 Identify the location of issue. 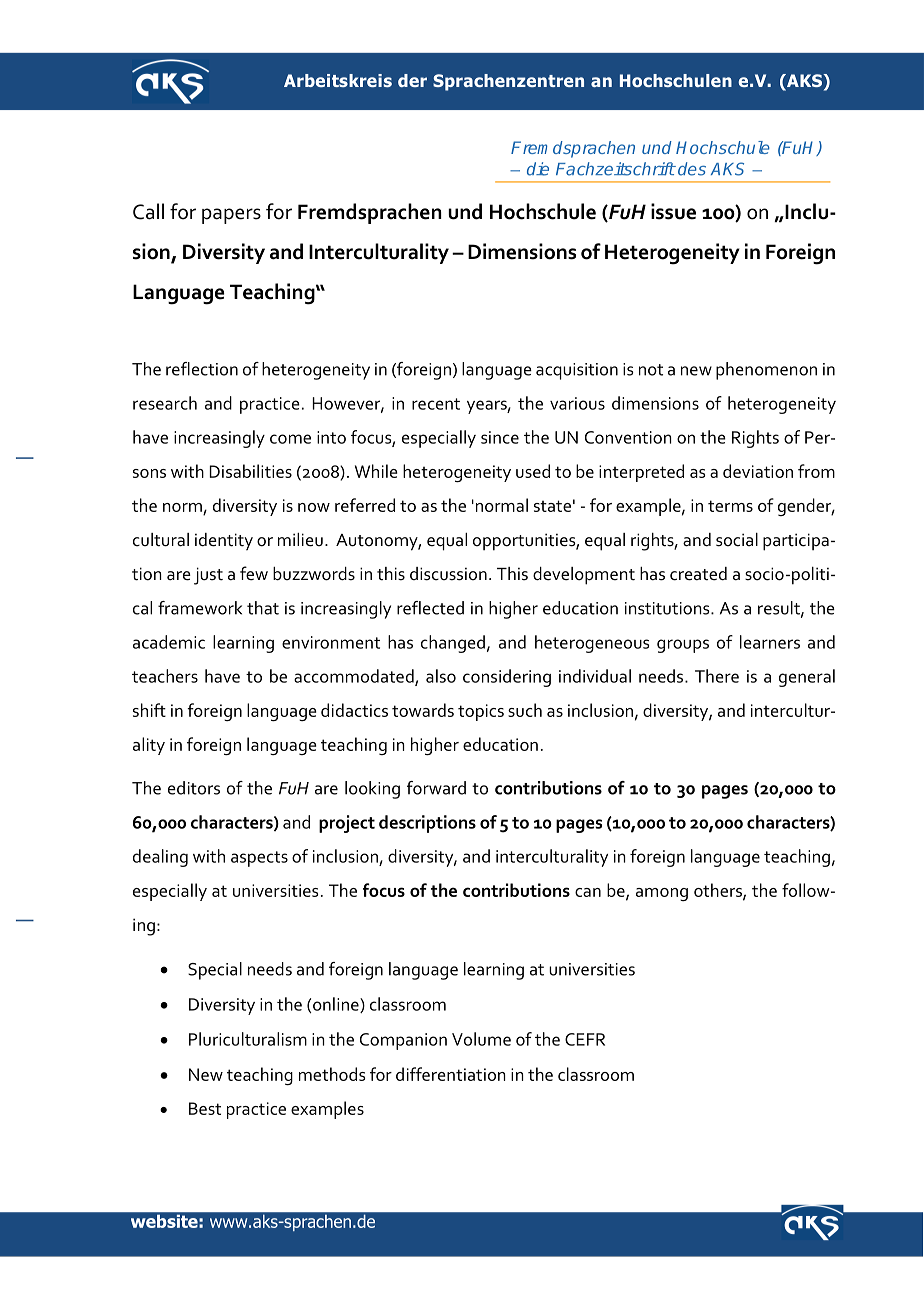
(673, 211).
